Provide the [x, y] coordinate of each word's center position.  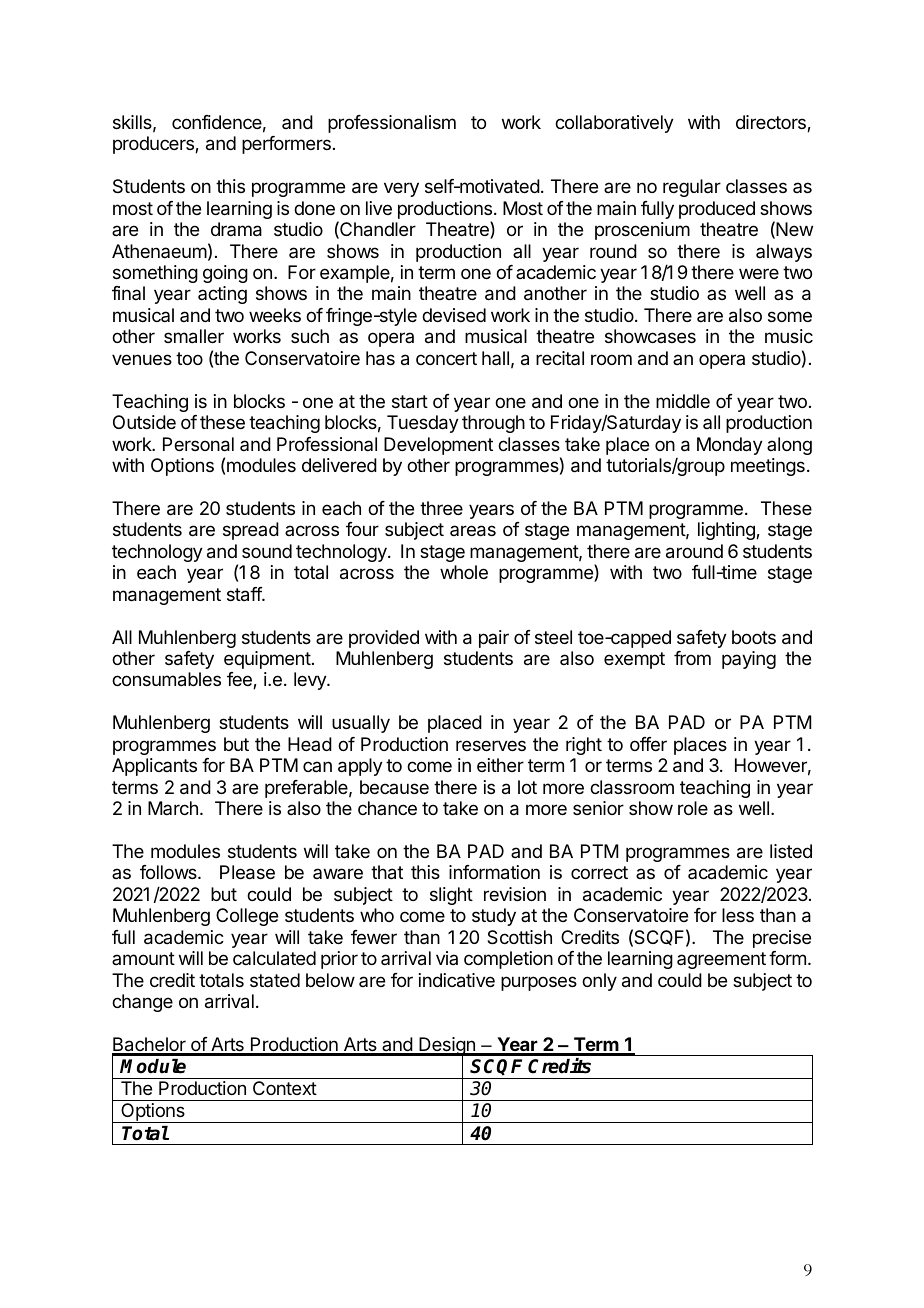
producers [154, 145]
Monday [730, 446]
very [401, 189]
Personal [198, 444]
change [142, 1003]
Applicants [154, 767]
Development [438, 446]
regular [692, 188]
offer [648, 744]
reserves [491, 745]
